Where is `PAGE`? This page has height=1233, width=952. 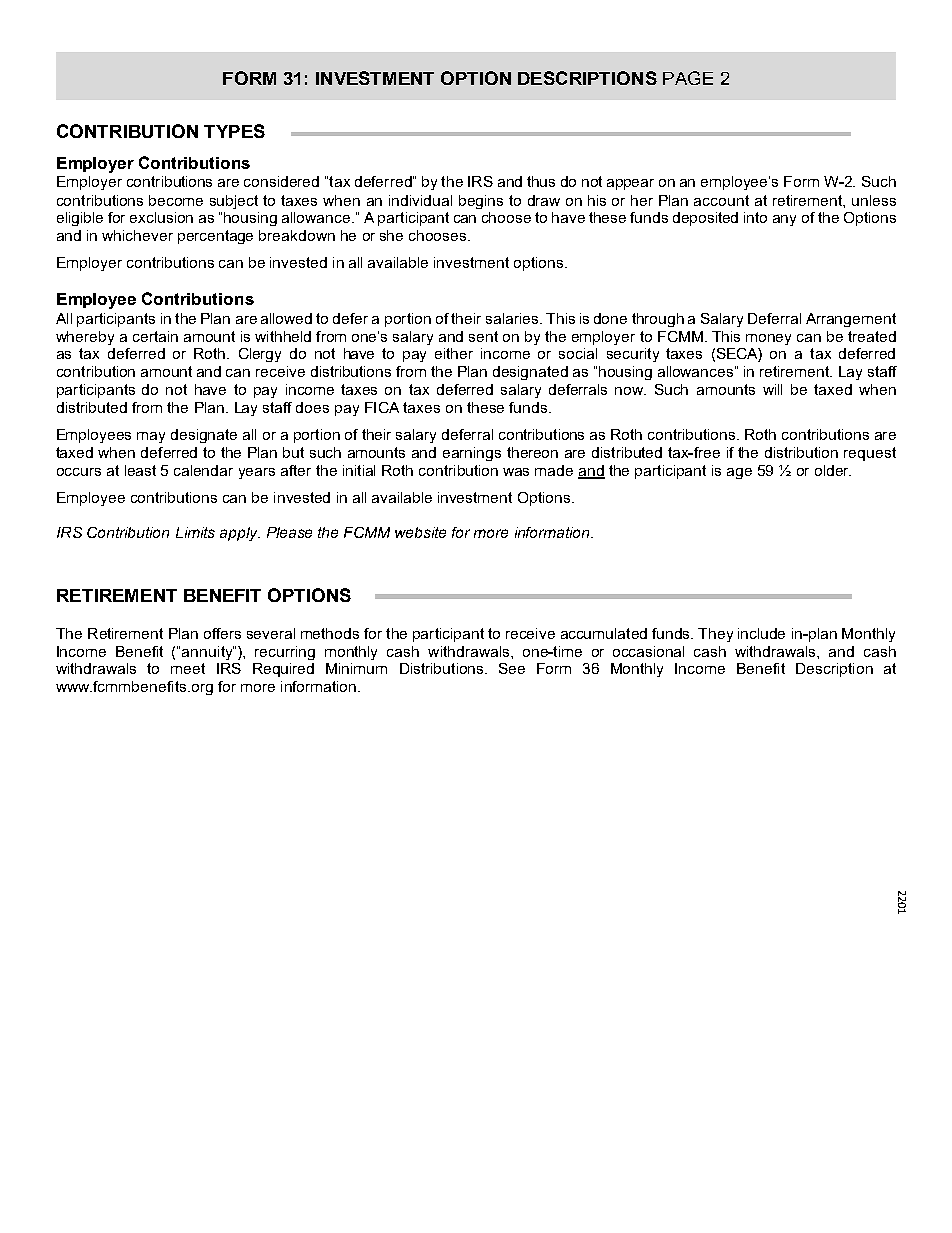
PAGE is located at coordinates (688, 78).
